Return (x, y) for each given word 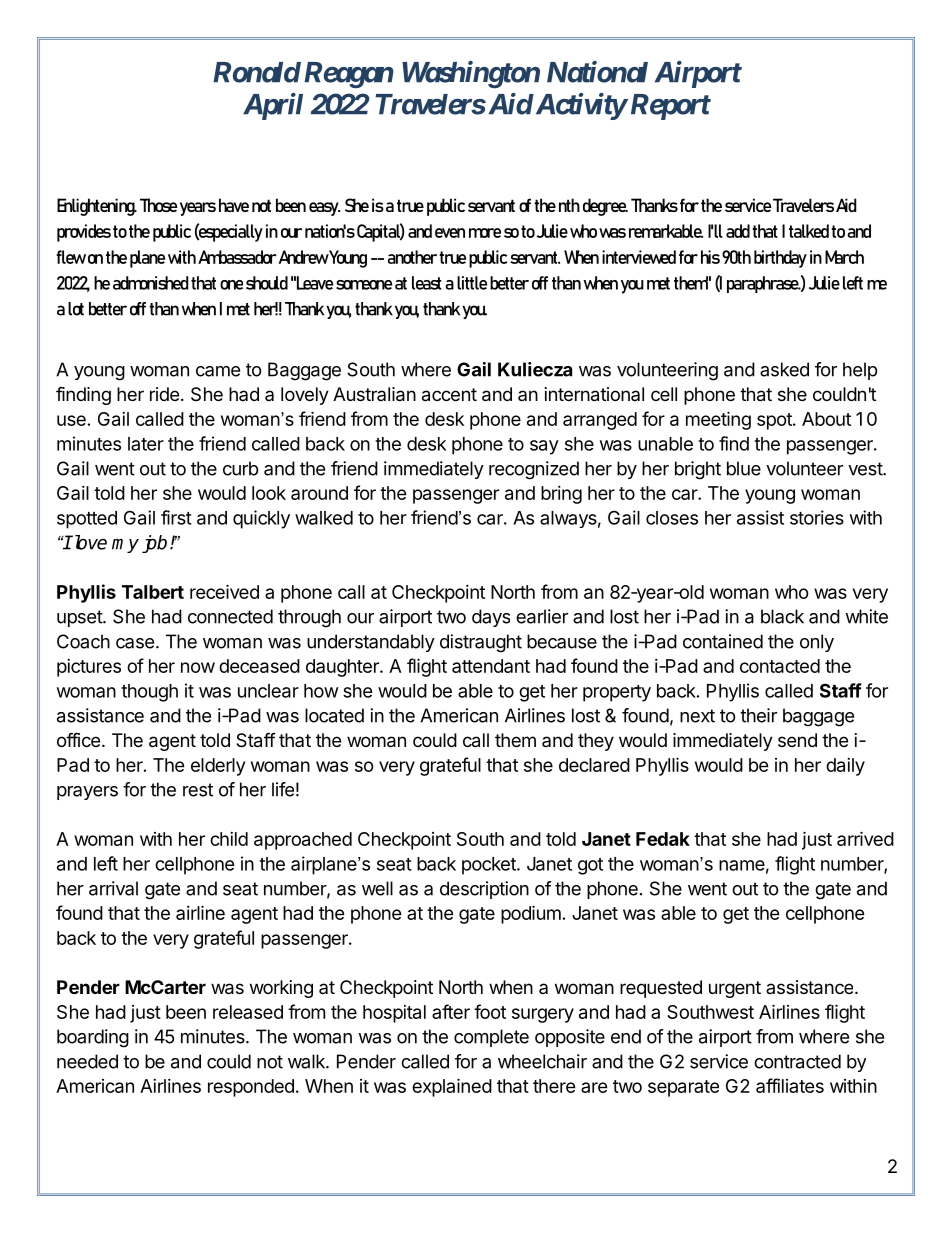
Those (158, 205)
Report (669, 107)
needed (87, 1061)
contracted (797, 1061)
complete (491, 1038)
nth (569, 205)
